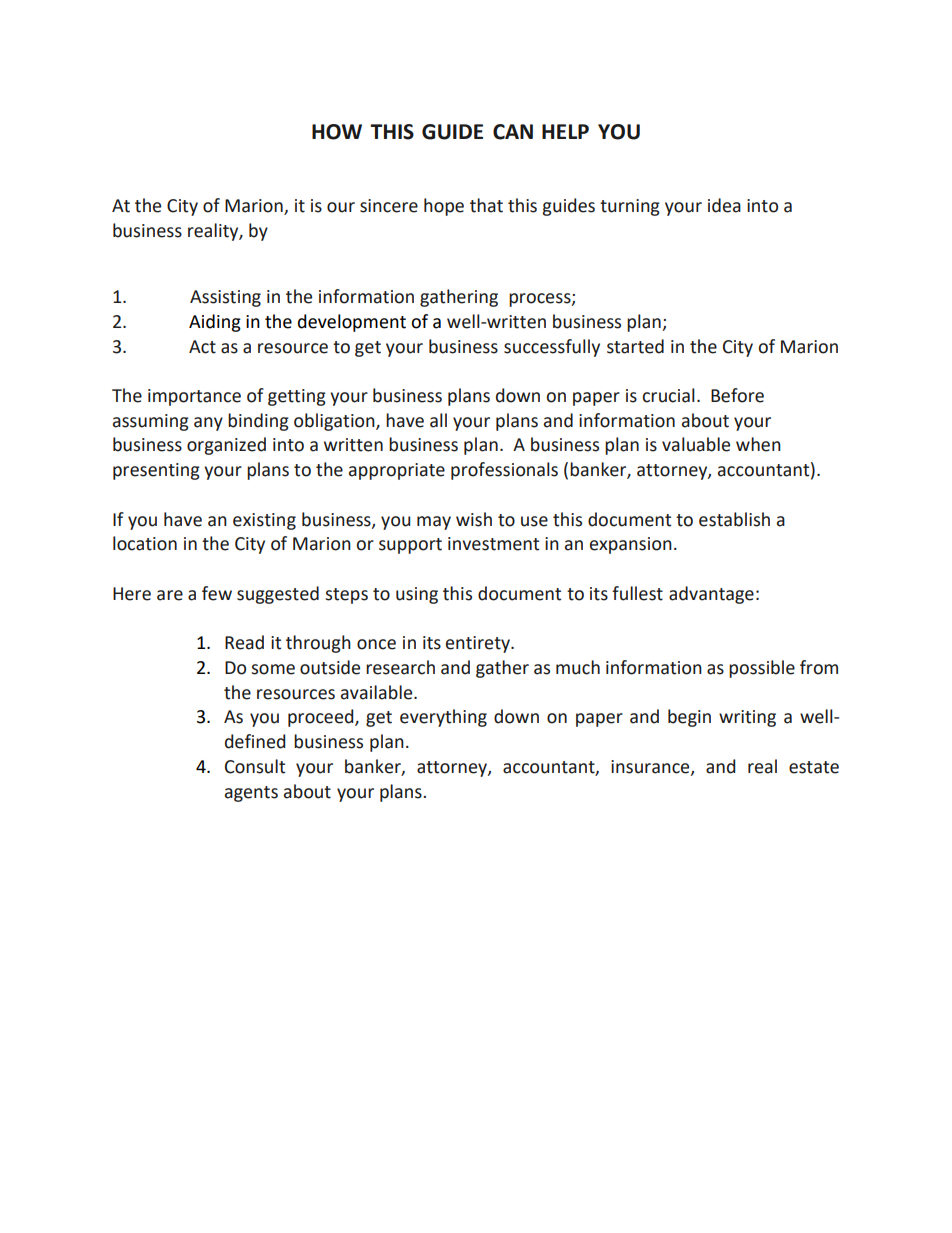  What do you see at coordinates (711, 595) in the screenshot?
I see `advantage` at bounding box center [711, 595].
